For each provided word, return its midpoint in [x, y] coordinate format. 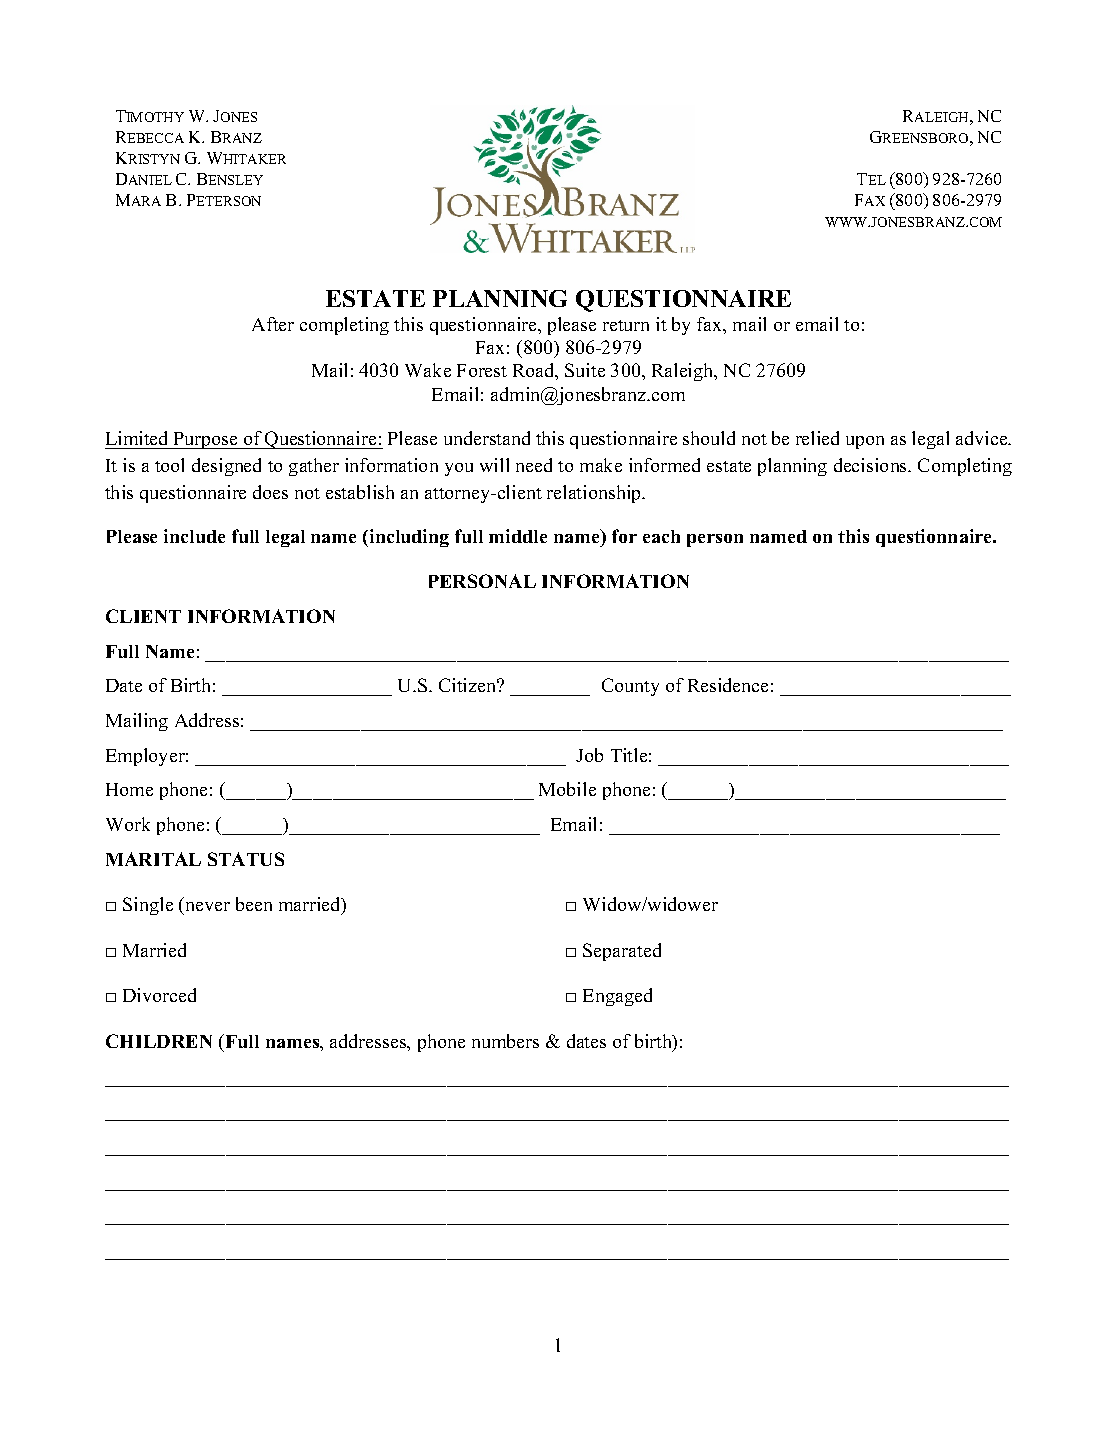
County [630, 687]
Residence [728, 685]
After [273, 324]
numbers [505, 1041]
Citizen [469, 685]
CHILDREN [159, 1041]
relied [817, 438]
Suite [585, 370]
